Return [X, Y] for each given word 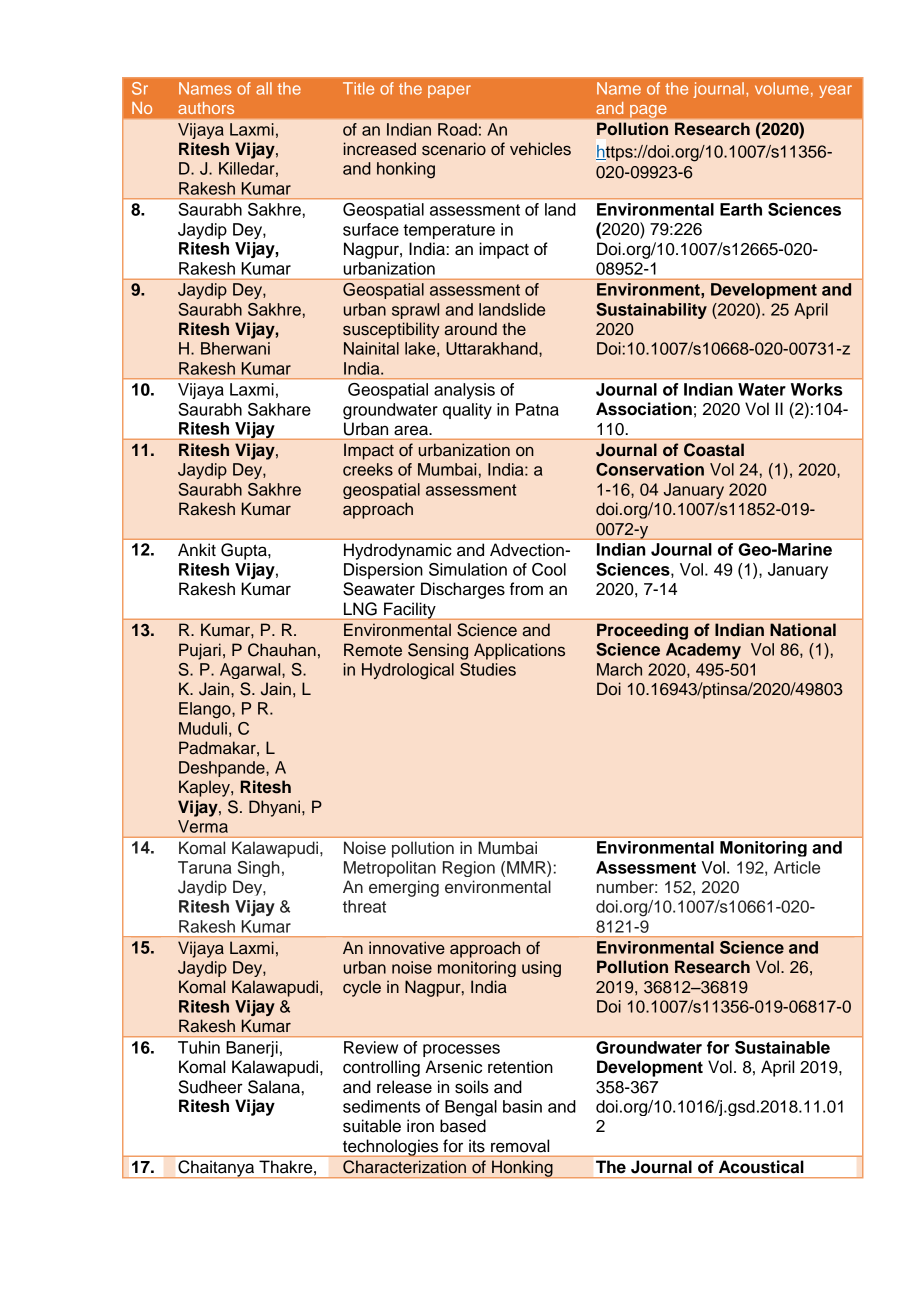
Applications [519, 651]
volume [782, 88]
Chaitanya [216, 1169]
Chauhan [282, 650]
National [803, 630]
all [264, 88]
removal [520, 1146]
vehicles [540, 149]
